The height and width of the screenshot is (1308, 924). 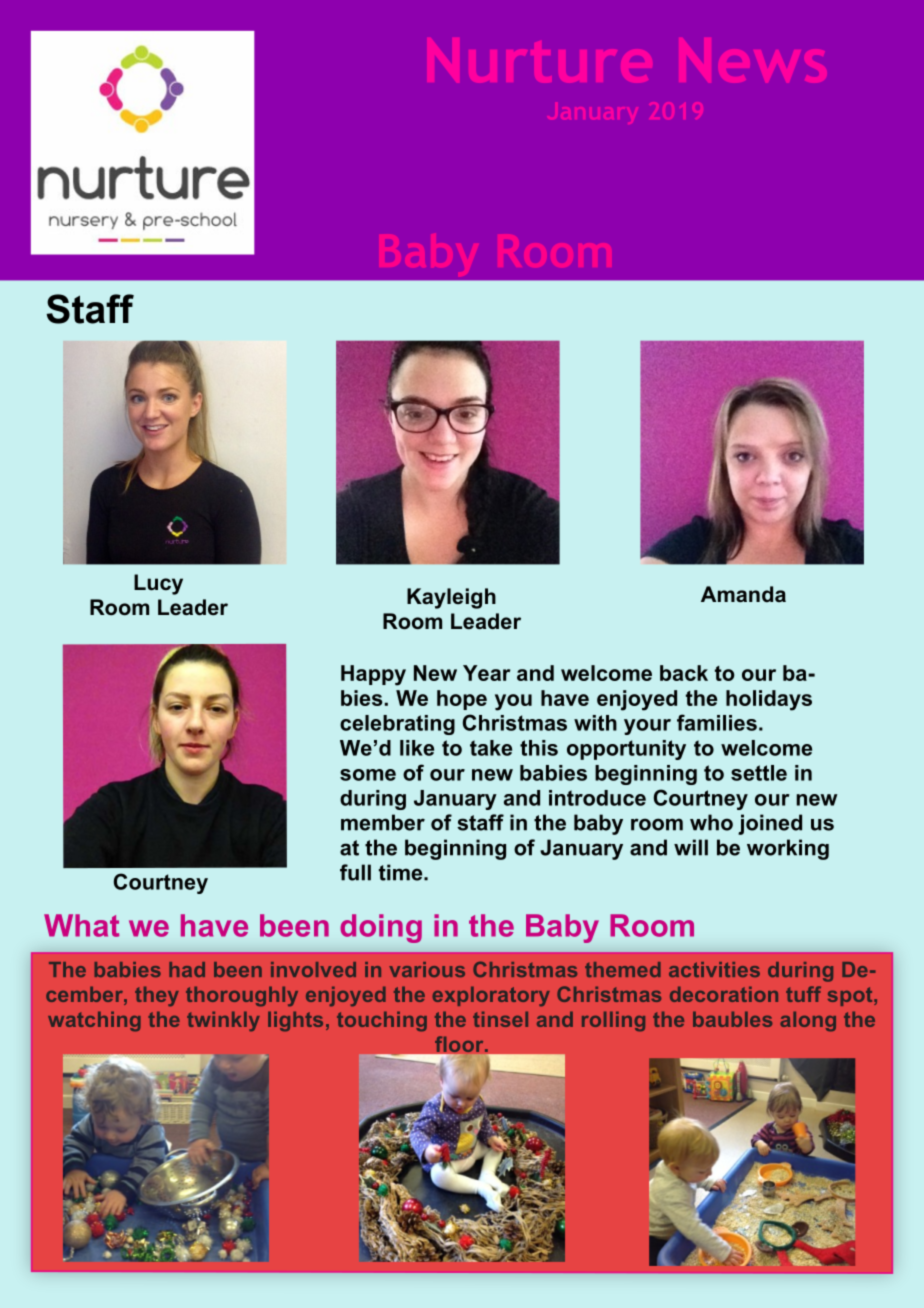 I want to click on Kayleigh, so click(x=451, y=598).
